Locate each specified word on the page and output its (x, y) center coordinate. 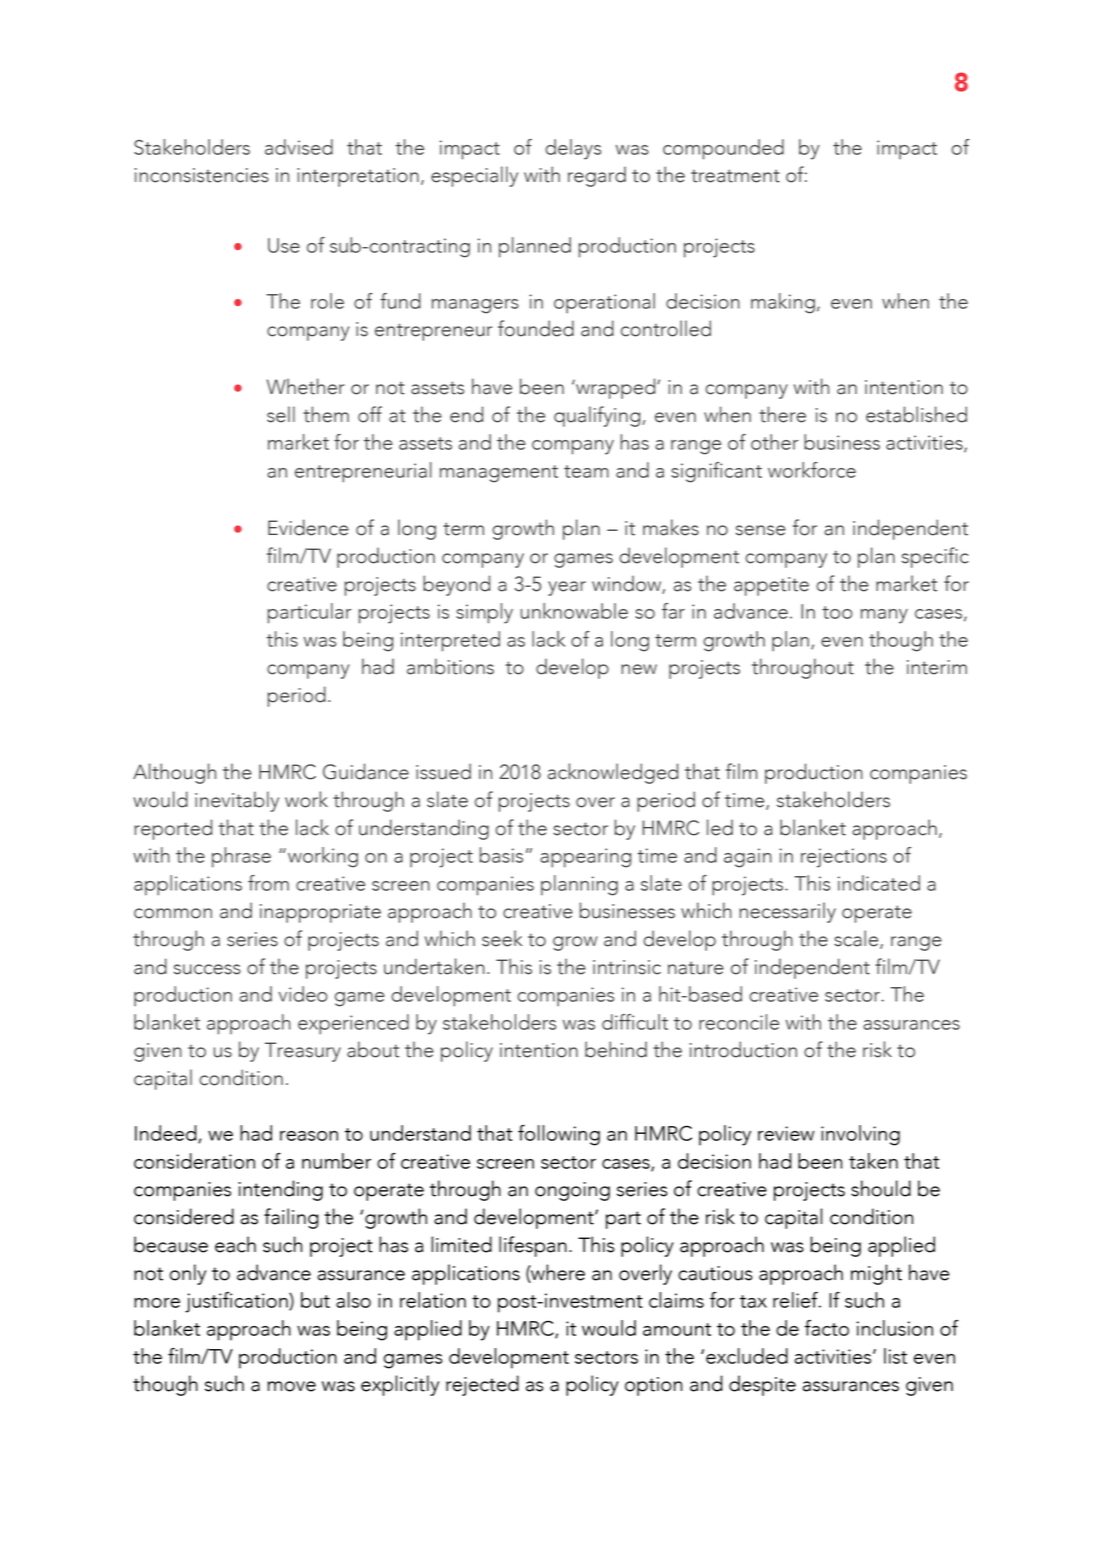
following (559, 1135)
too (837, 612)
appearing (585, 858)
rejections (844, 858)
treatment (735, 176)
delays (573, 149)
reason (309, 1136)
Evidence (308, 527)
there (782, 414)
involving (860, 1135)
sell (281, 414)
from (268, 883)
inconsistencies (202, 175)
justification (237, 1302)
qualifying (598, 416)
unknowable (574, 611)
